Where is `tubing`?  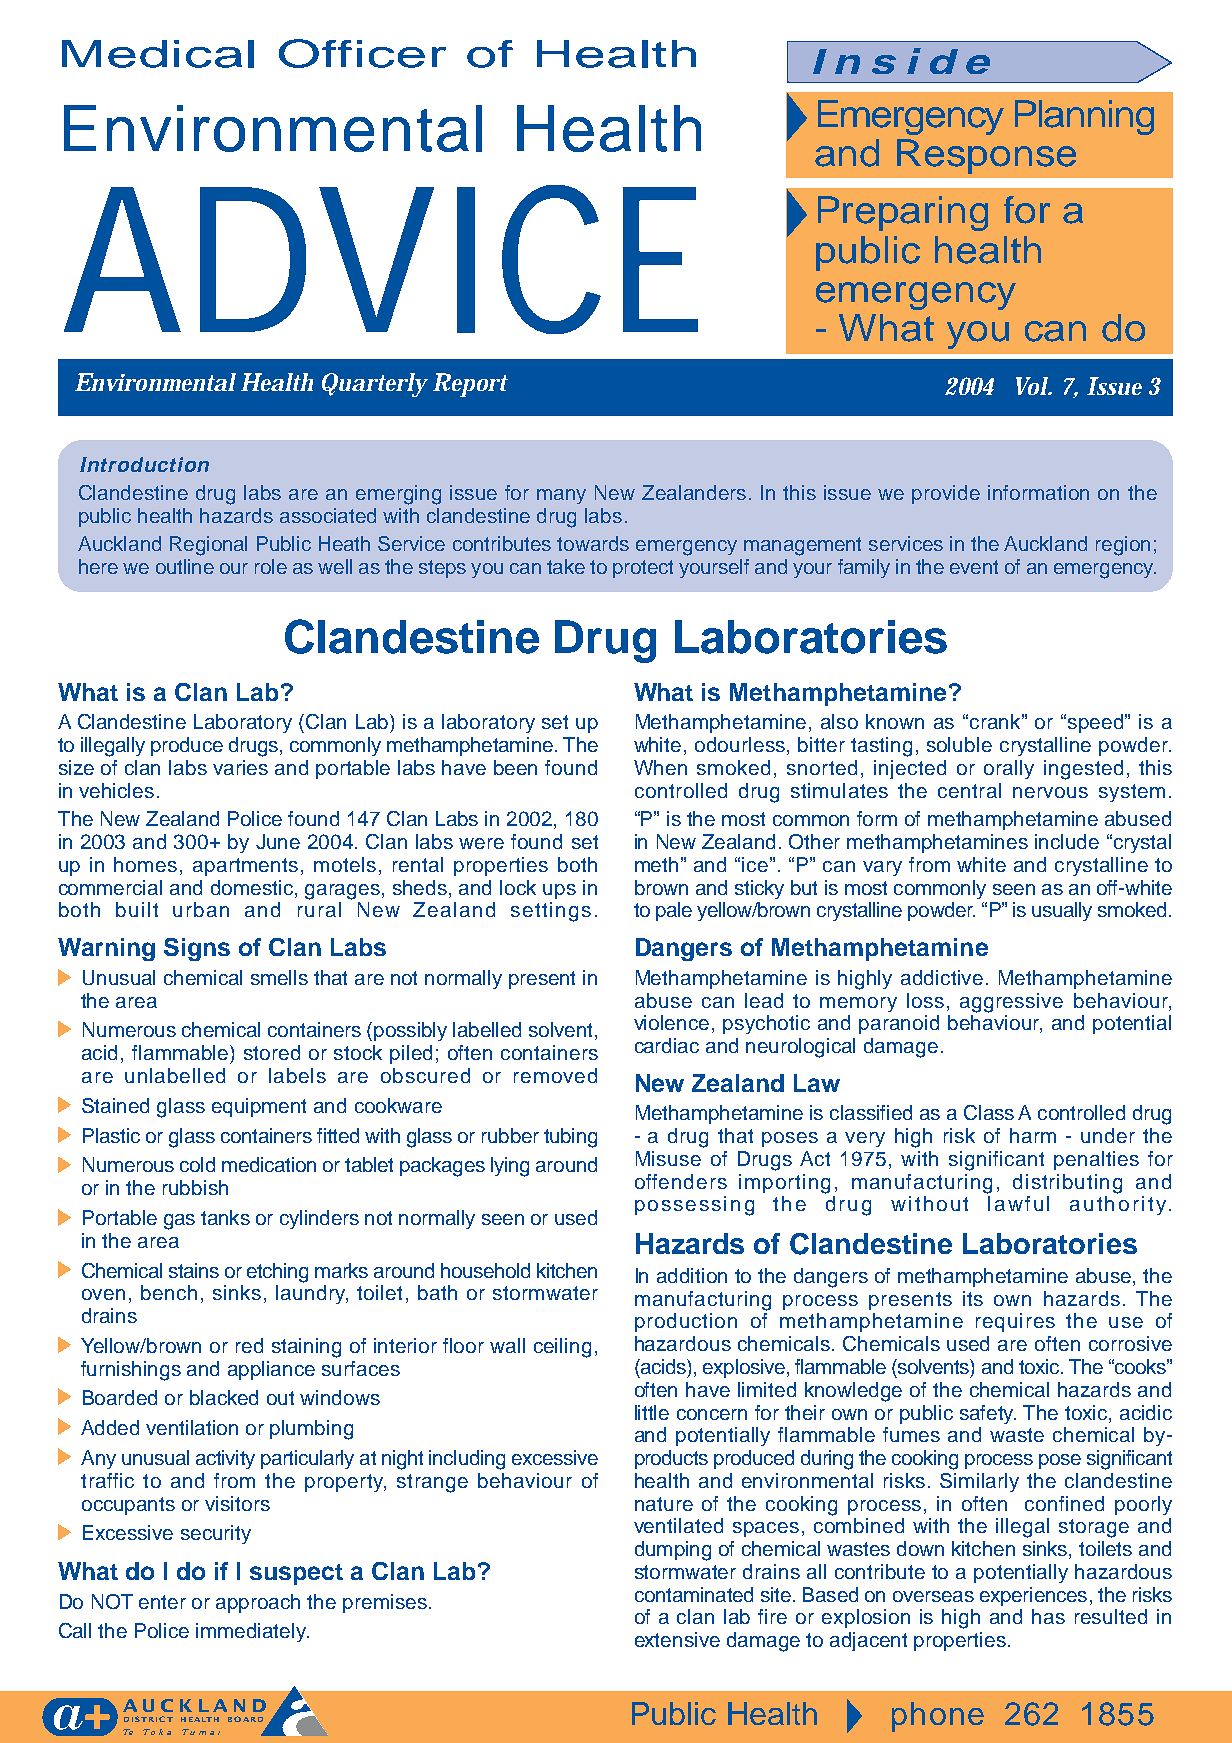
tubing is located at coordinates (570, 1138).
